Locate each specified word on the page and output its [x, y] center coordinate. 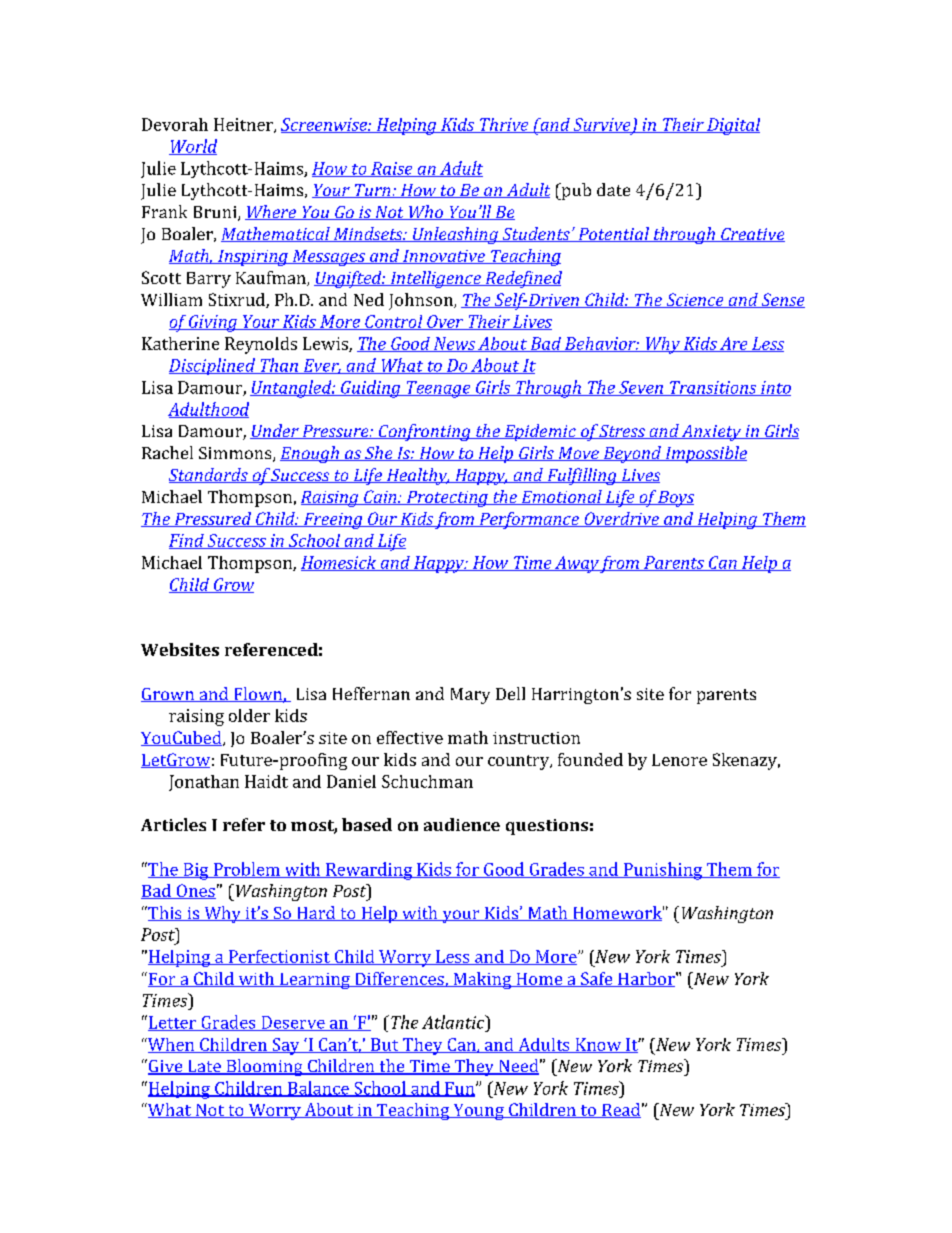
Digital [732, 126]
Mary [470, 696]
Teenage [438, 389]
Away [576, 564]
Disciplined [213, 366]
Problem [246, 870]
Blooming [264, 1067]
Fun [460, 1089]
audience [462, 824]
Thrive [504, 125]
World [193, 147]
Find [187, 541]
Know [598, 1045]
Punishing [662, 871]
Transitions [713, 388]
